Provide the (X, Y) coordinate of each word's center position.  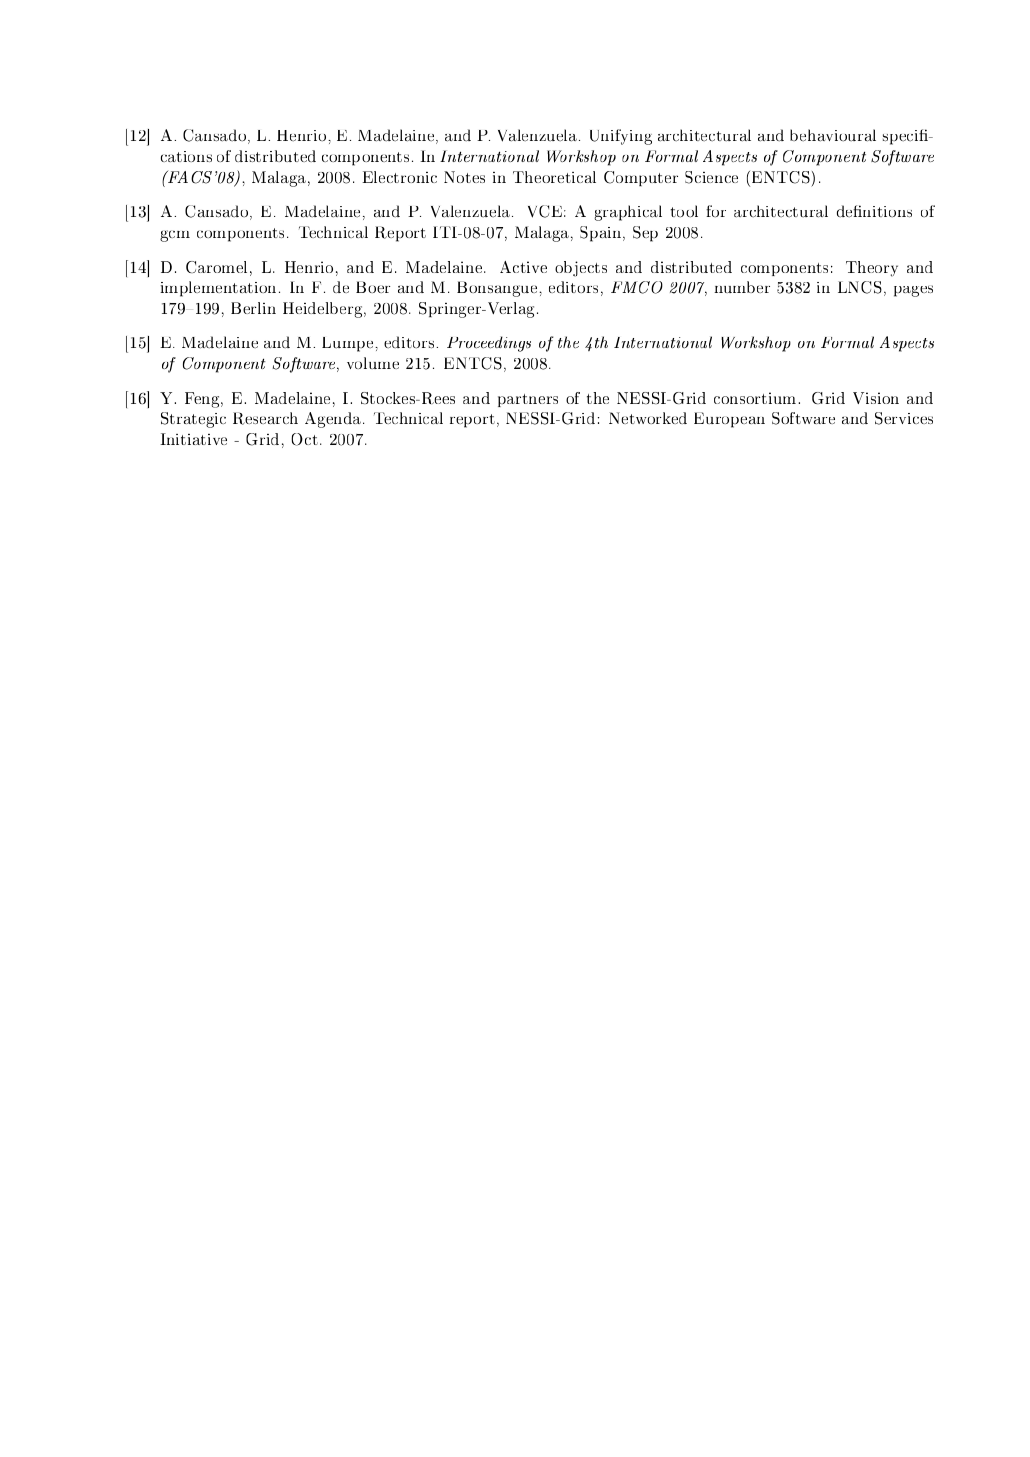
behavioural (833, 135)
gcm (175, 236)
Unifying (621, 137)
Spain (602, 234)
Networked (648, 418)
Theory (872, 269)
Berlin (253, 308)
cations (186, 156)
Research (265, 418)
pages (913, 291)
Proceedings (489, 344)
